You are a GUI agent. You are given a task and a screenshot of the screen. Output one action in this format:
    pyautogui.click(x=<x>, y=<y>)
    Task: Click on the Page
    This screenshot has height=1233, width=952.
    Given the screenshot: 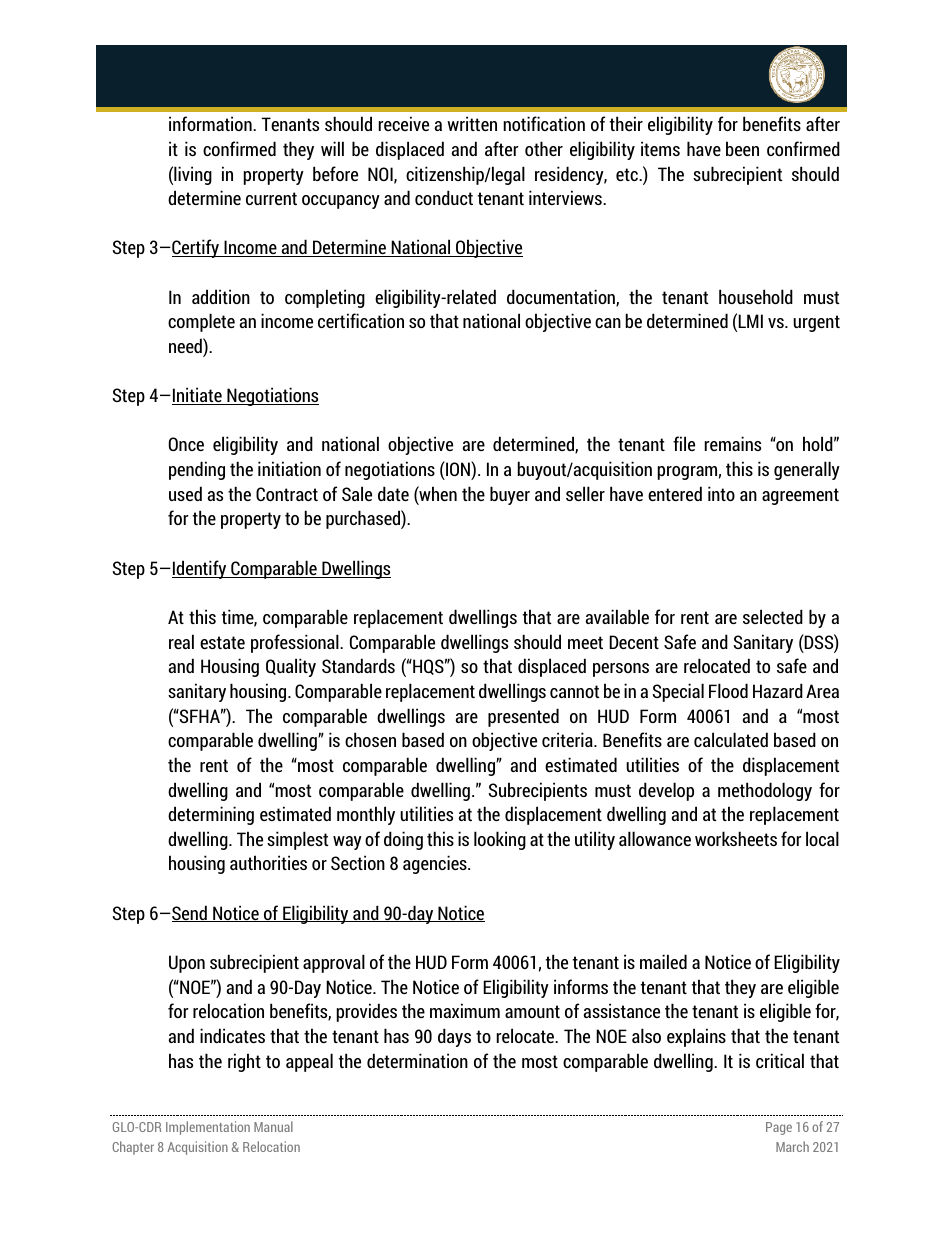 What is the action you would take?
    pyautogui.click(x=779, y=1128)
